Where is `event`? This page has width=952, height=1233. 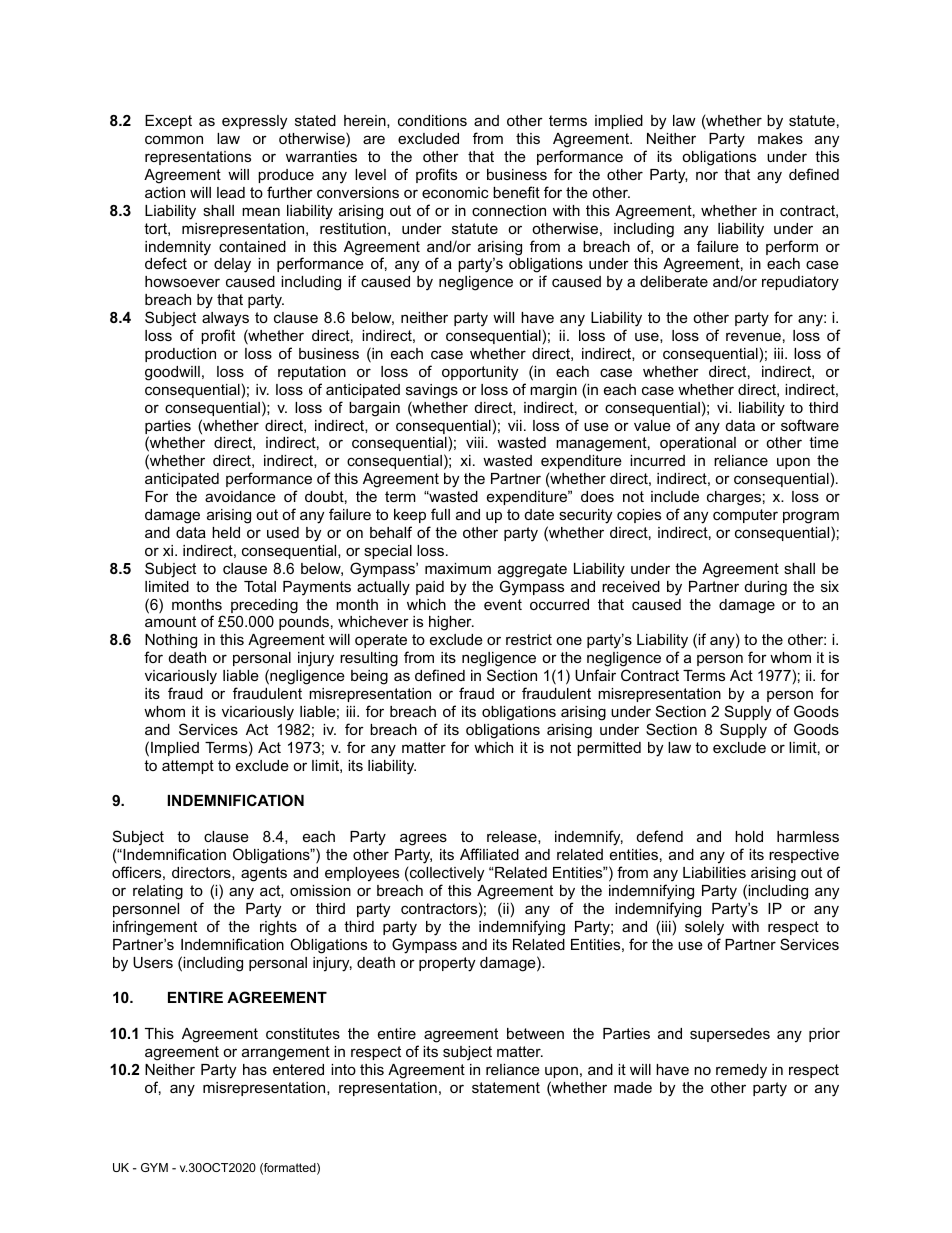 event is located at coordinates (503, 604).
